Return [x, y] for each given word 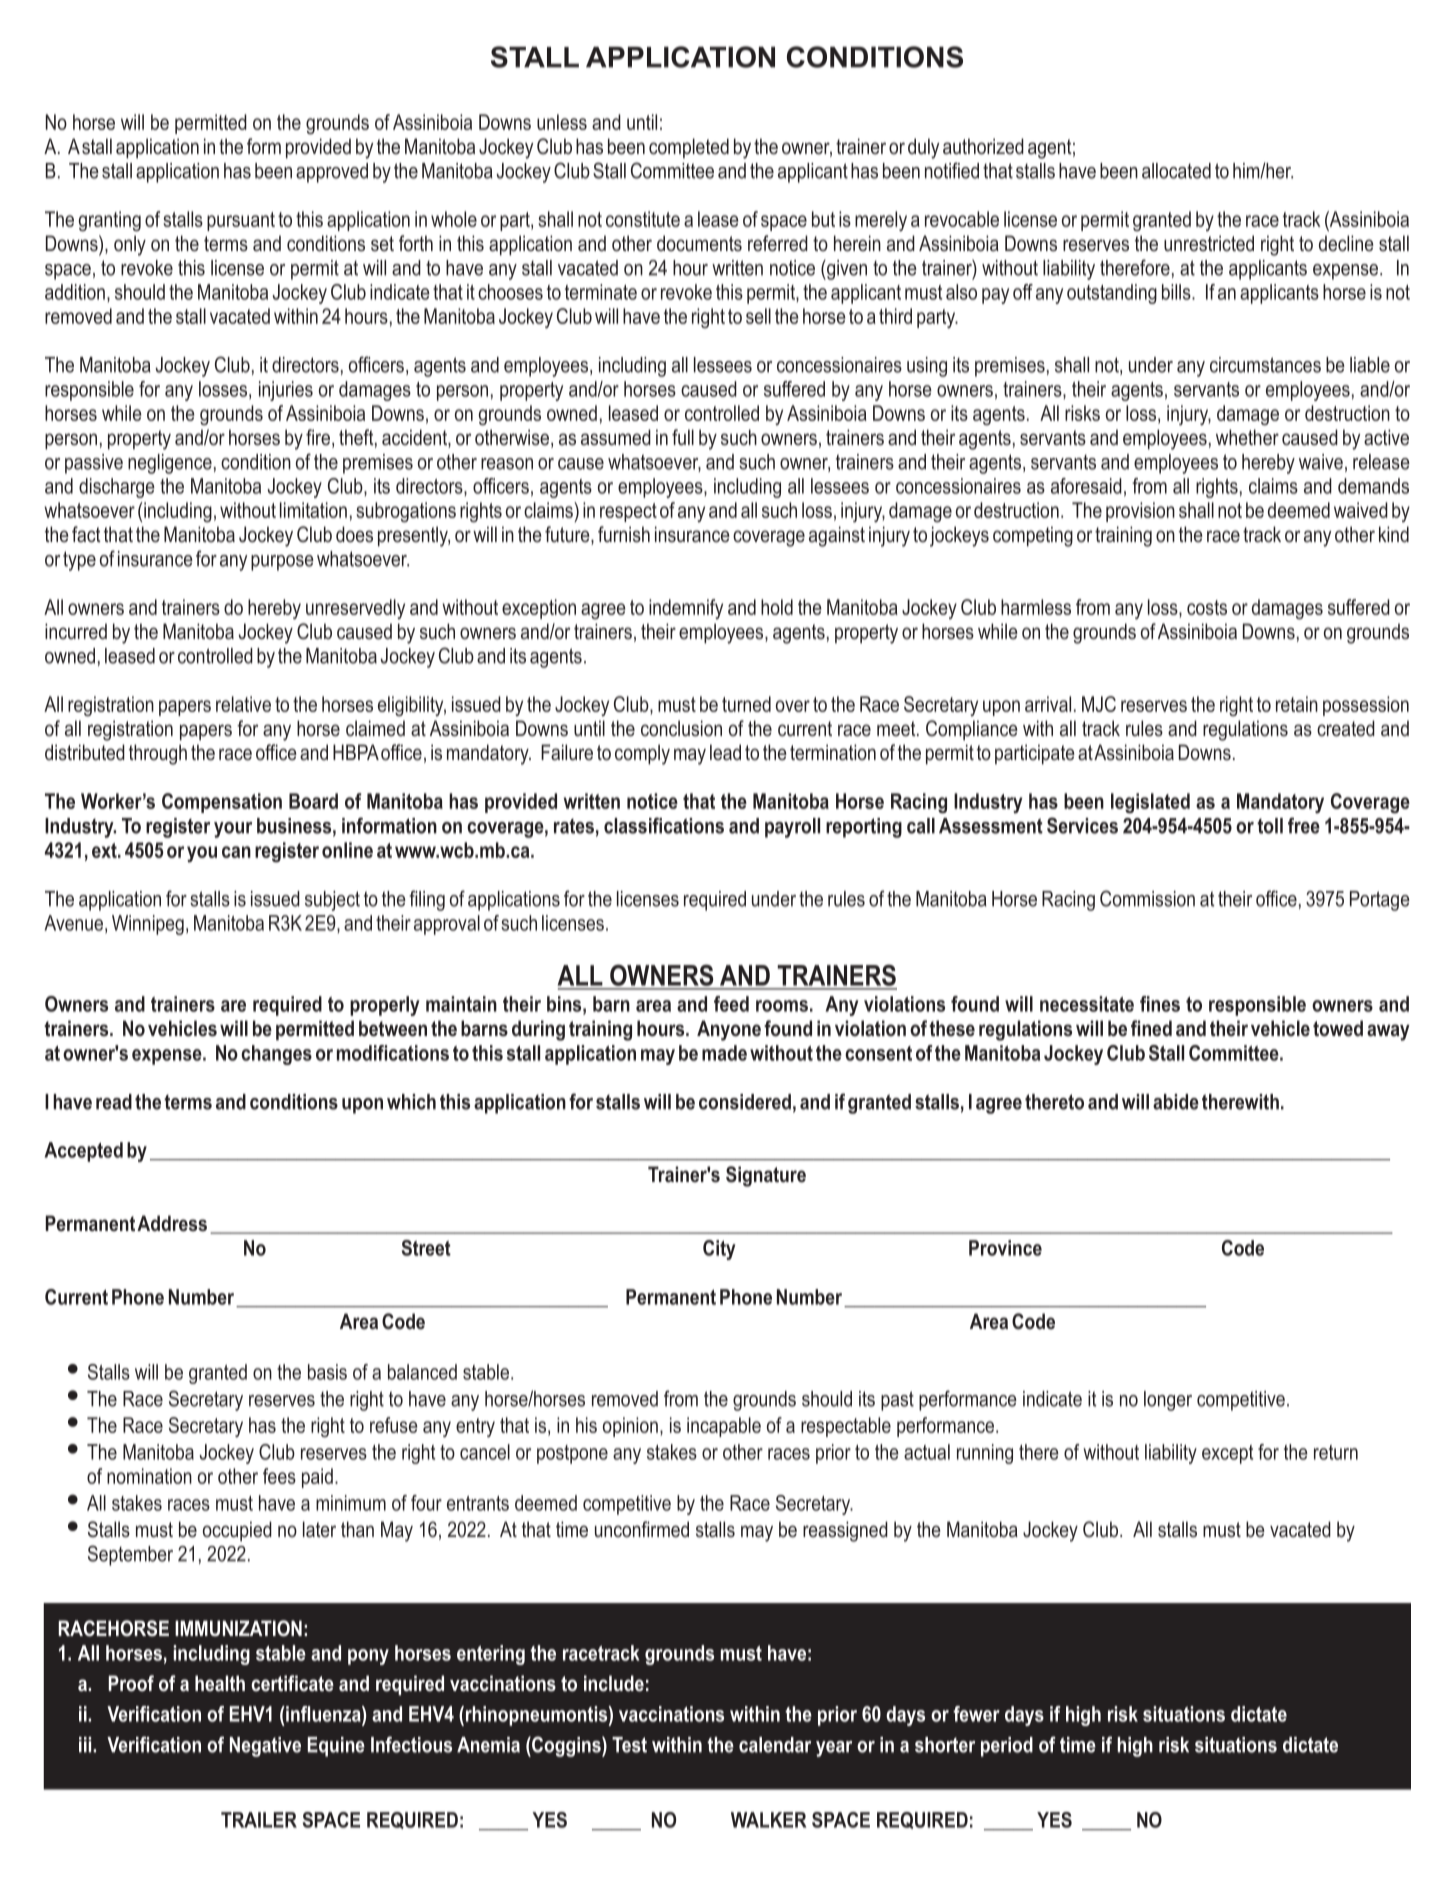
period [1007, 1747]
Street [426, 1248]
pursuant [241, 221]
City [719, 1250]
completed [689, 148]
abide [1176, 1102]
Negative [265, 1747]
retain [1297, 704]
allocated [1176, 171]
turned [746, 704]
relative [243, 704]
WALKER [769, 1820]
